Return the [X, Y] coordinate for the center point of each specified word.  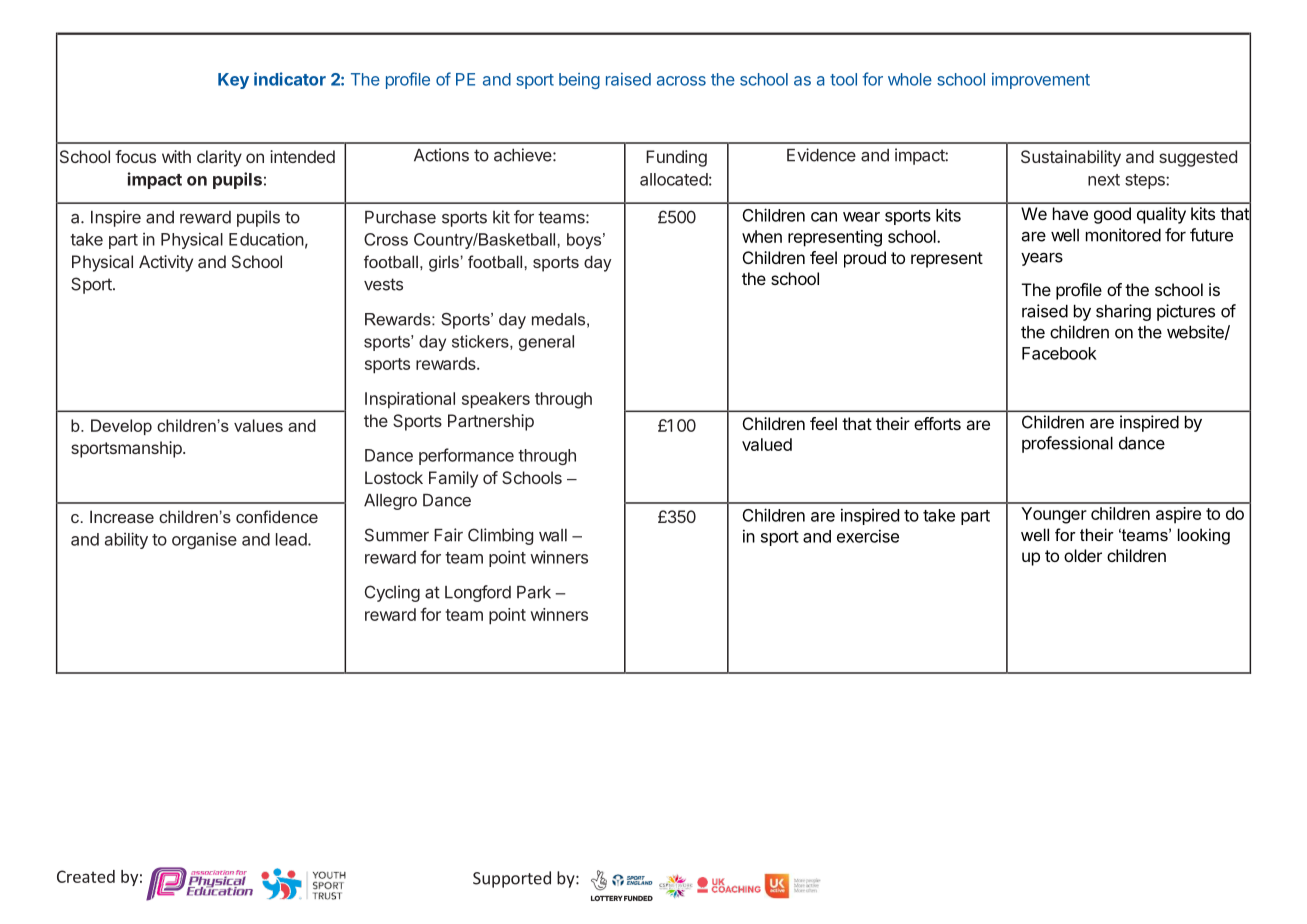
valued [767, 444]
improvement [1041, 81]
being [579, 81]
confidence [277, 516]
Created [86, 876]
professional [1067, 444]
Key [233, 81]
